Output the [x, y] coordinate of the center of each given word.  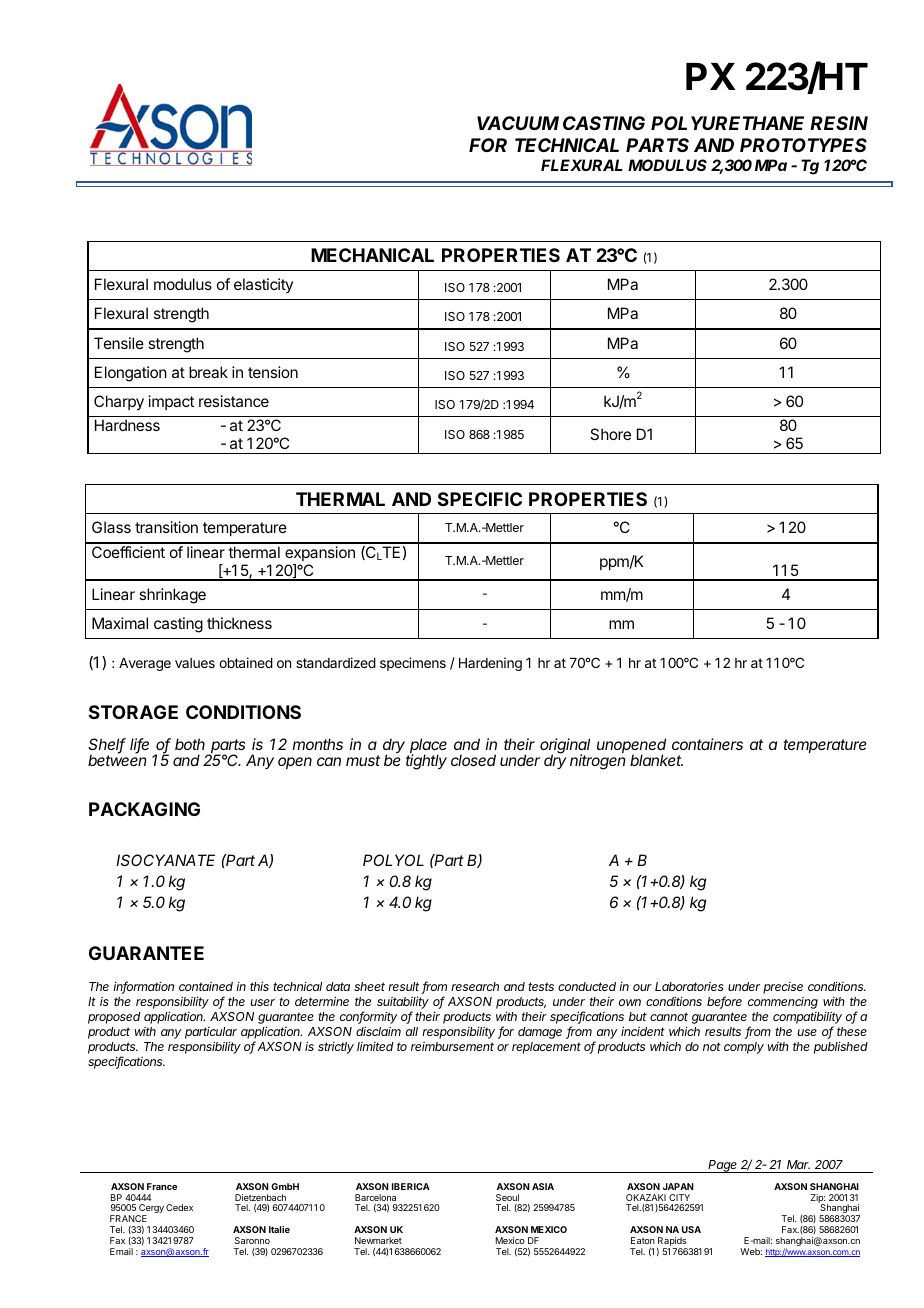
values [195, 663]
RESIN [839, 123]
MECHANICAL [372, 255]
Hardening [490, 664]
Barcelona [375, 1197]
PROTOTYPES [803, 145]
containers [707, 744]
